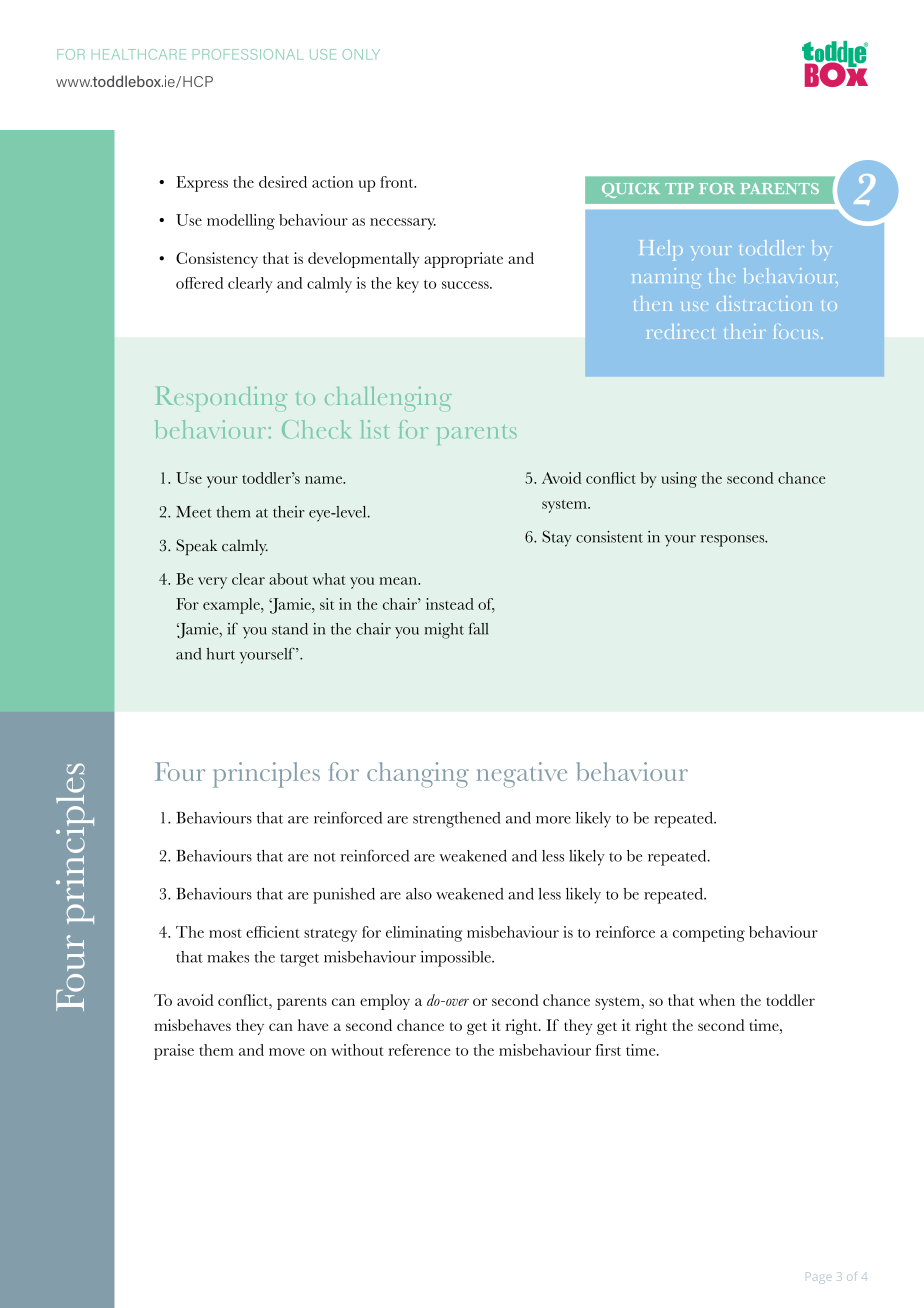  Describe the element at coordinates (679, 480) in the image. I see `using` at that location.
